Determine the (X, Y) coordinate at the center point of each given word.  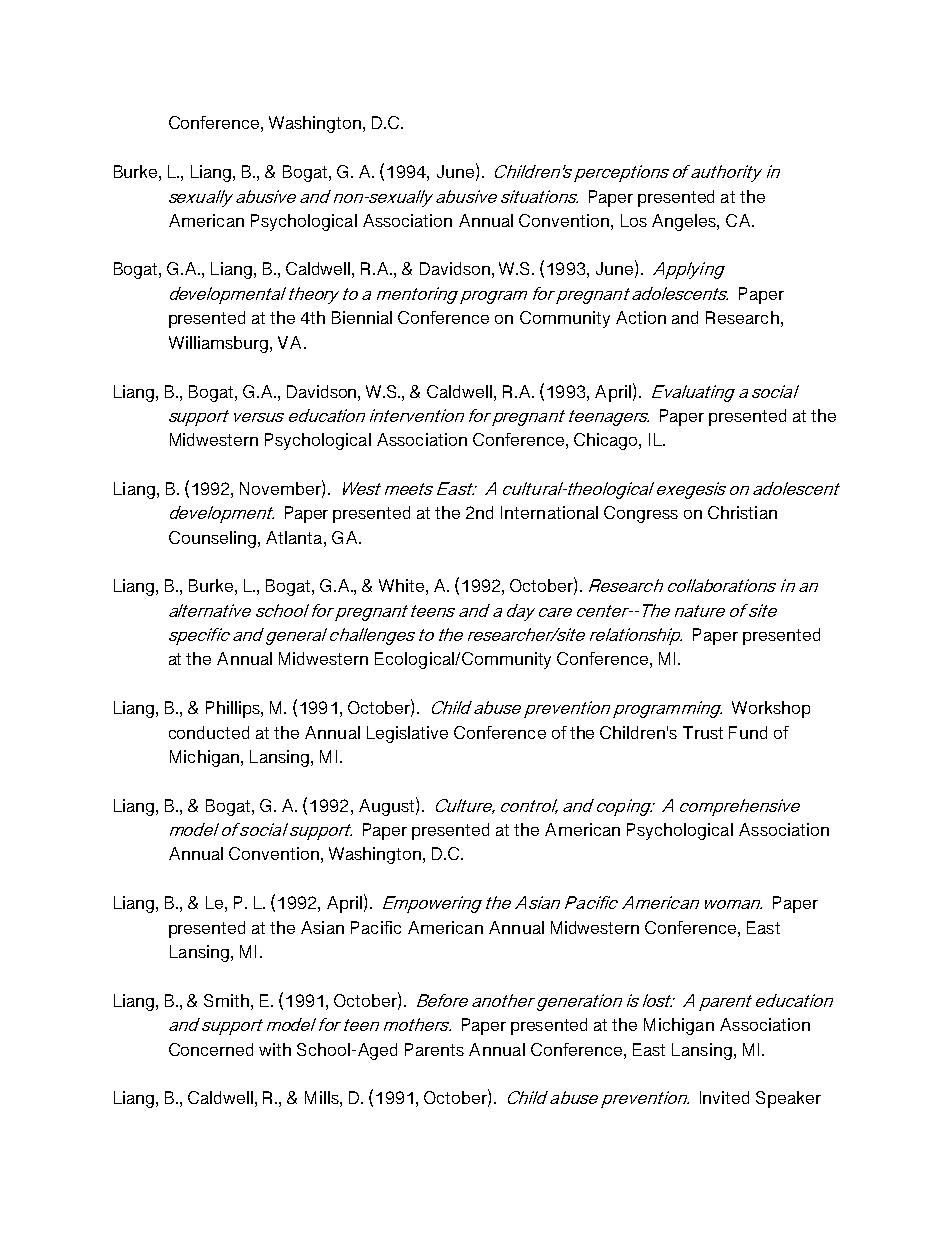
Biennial (362, 317)
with (275, 1049)
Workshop (771, 709)
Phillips (234, 709)
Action (641, 317)
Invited (724, 1097)
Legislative (407, 734)
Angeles (685, 222)
